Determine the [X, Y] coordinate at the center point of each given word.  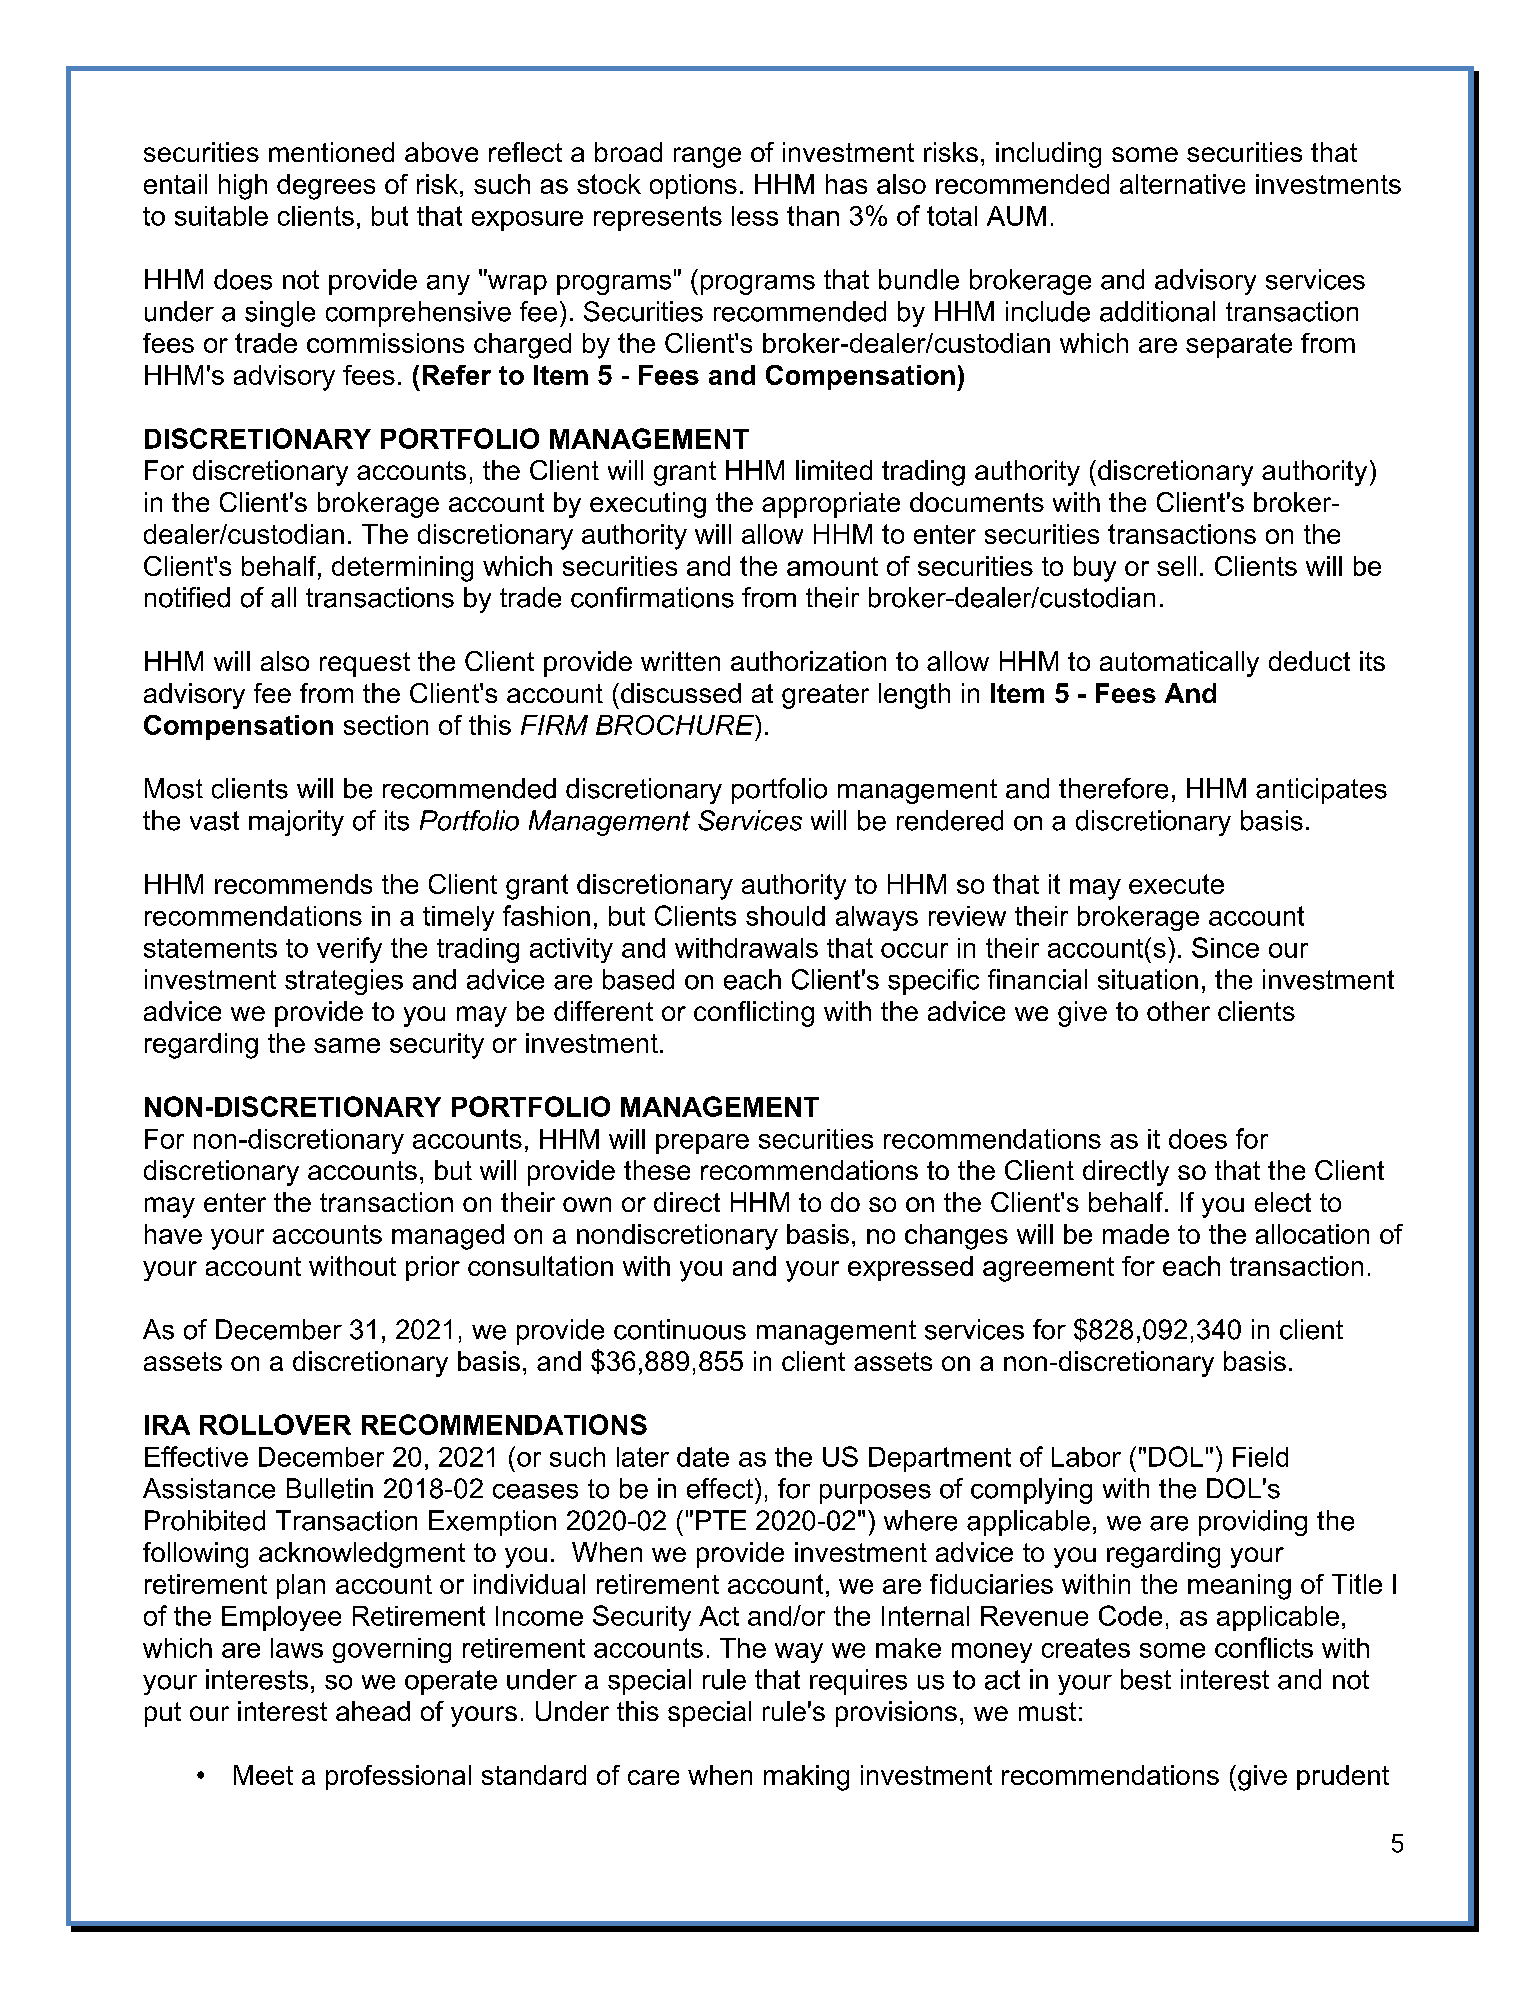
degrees [326, 187]
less [755, 216]
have [173, 1234]
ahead [373, 1711]
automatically [1179, 664]
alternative [1182, 184]
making [806, 1778]
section [386, 725]
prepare [702, 1144]
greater [825, 696]
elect [1283, 1202]
